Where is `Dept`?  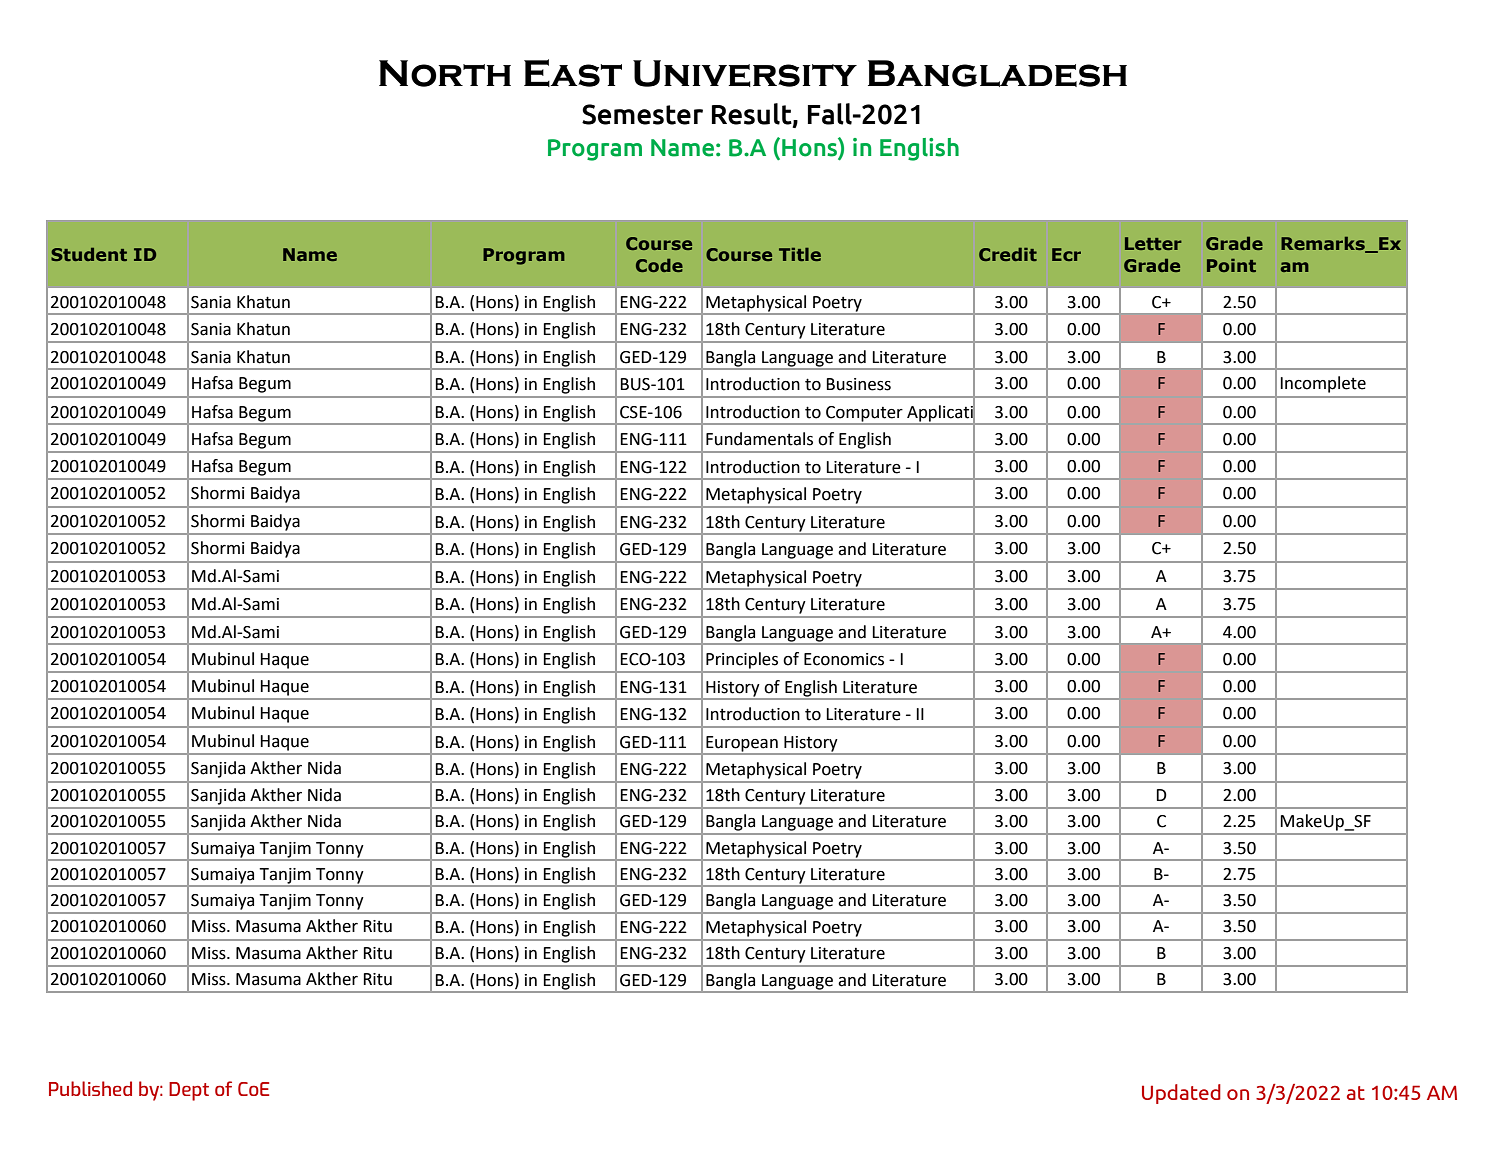
Dept is located at coordinates (189, 1091).
